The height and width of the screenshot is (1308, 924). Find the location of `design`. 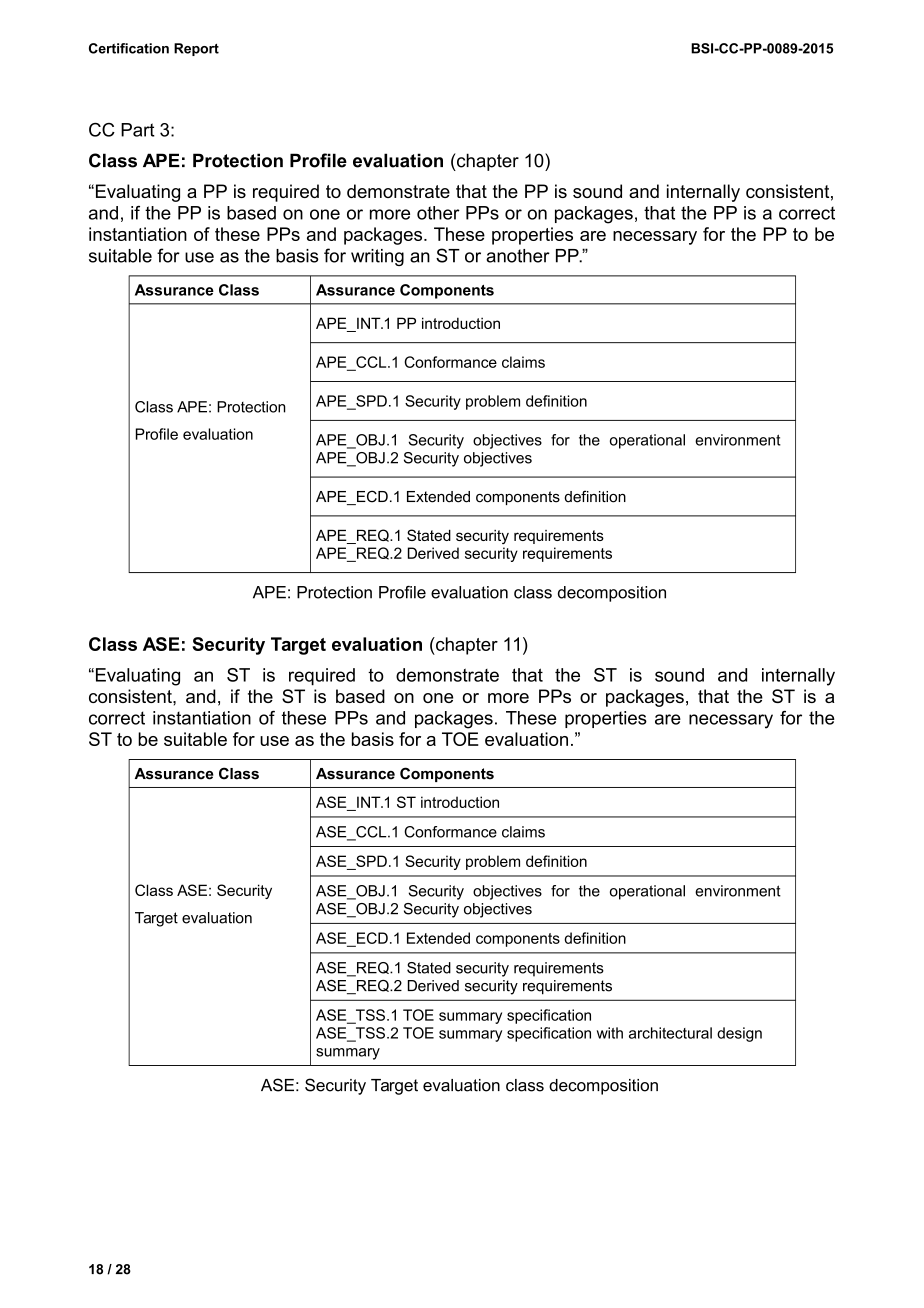

design is located at coordinates (739, 1034).
